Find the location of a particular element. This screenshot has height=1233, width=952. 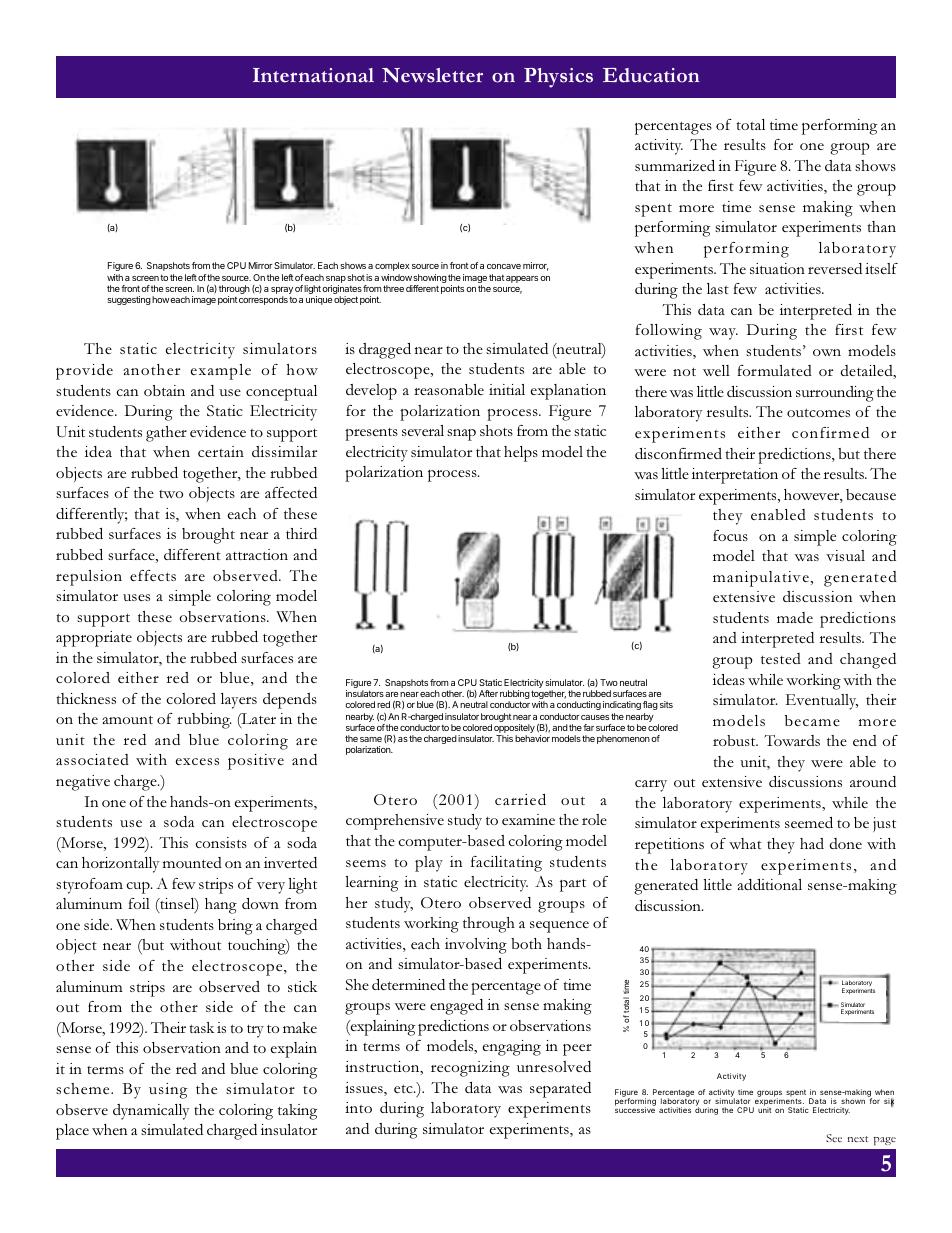

summarized is located at coordinates (675, 165).
